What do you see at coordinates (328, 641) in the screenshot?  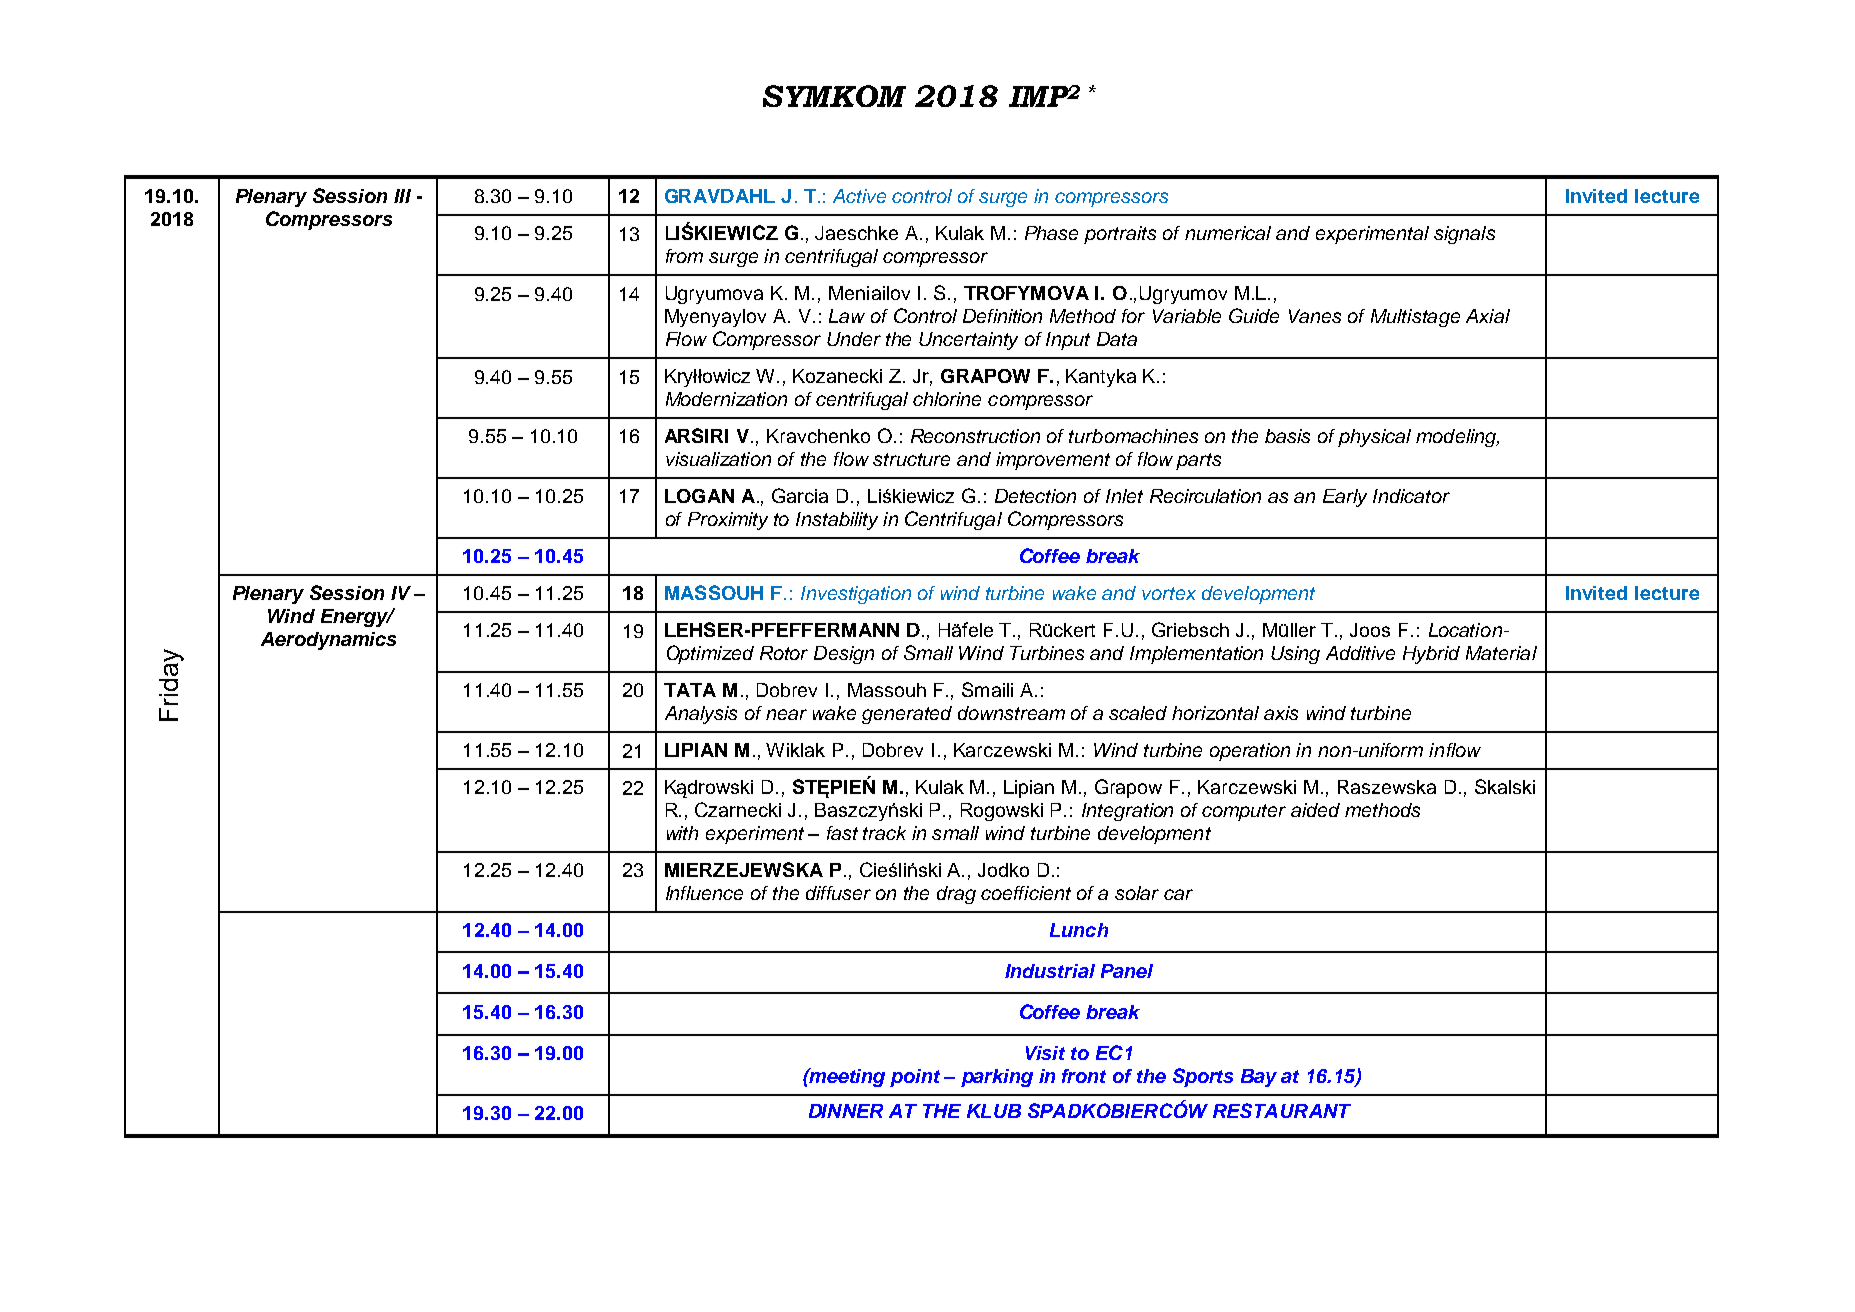 I see `Aerodynamics` at bounding box center [328, 641].
